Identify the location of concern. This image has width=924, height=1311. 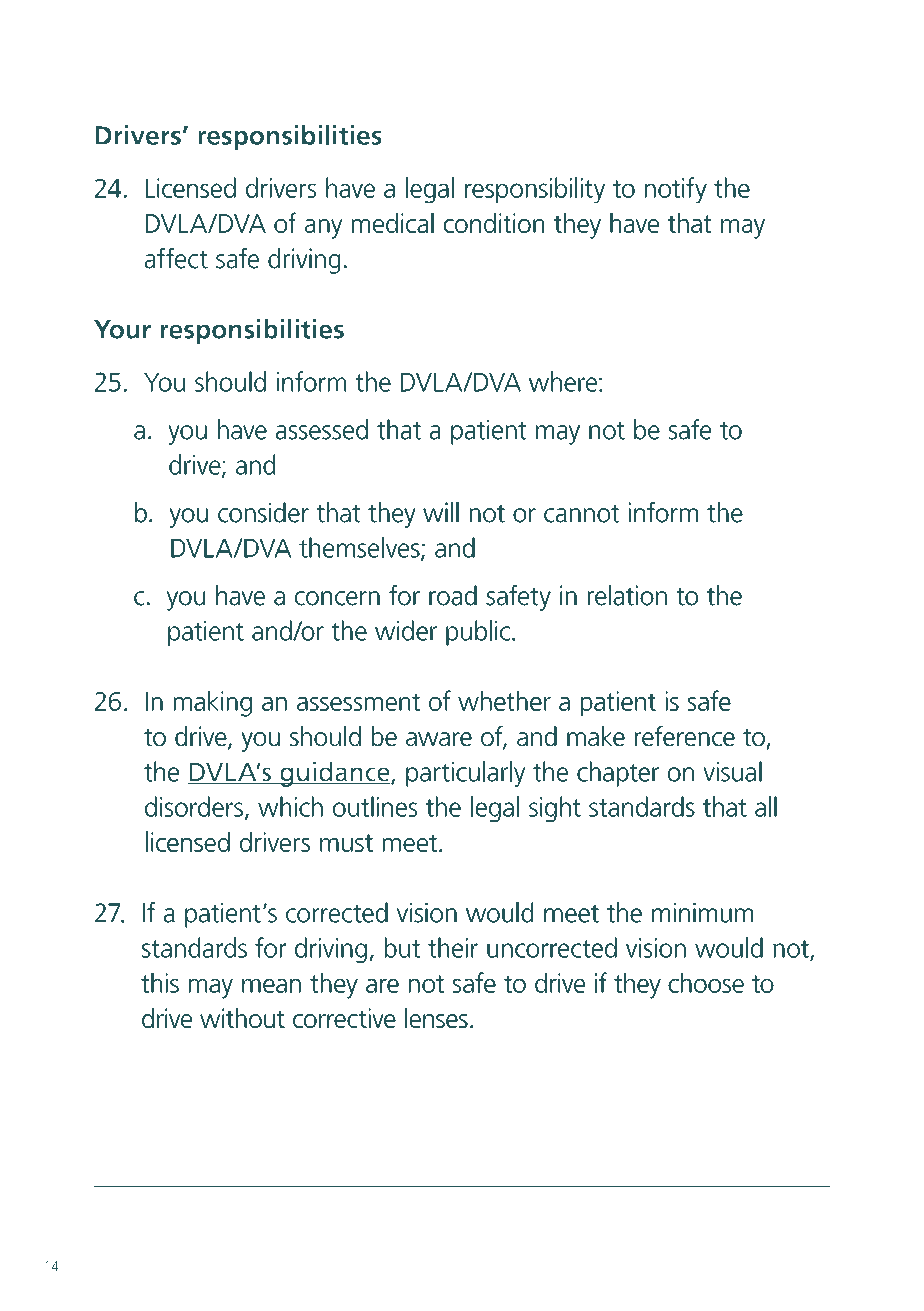
(337, 598).
